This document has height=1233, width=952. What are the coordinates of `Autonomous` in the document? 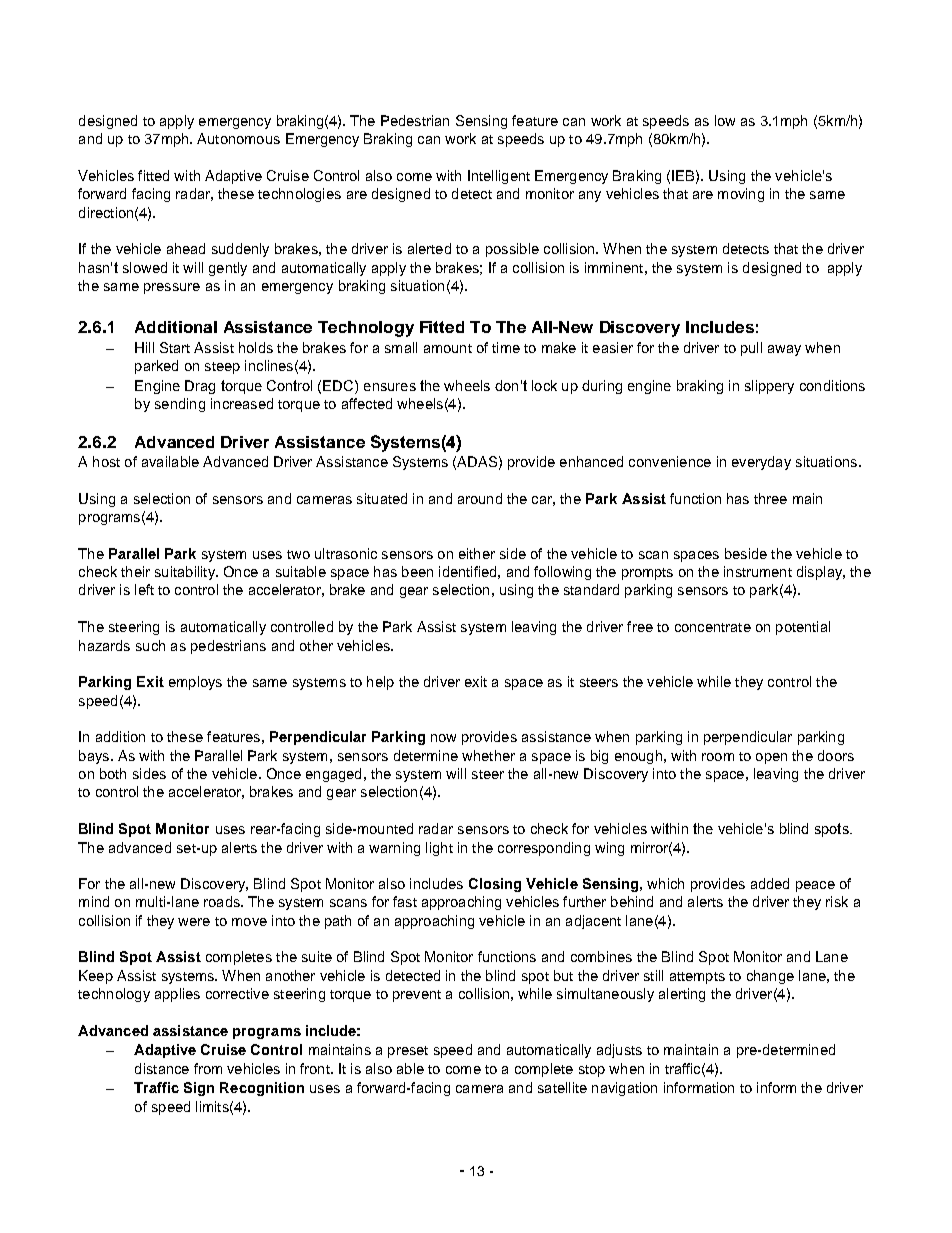 It's located at (238, 138).
